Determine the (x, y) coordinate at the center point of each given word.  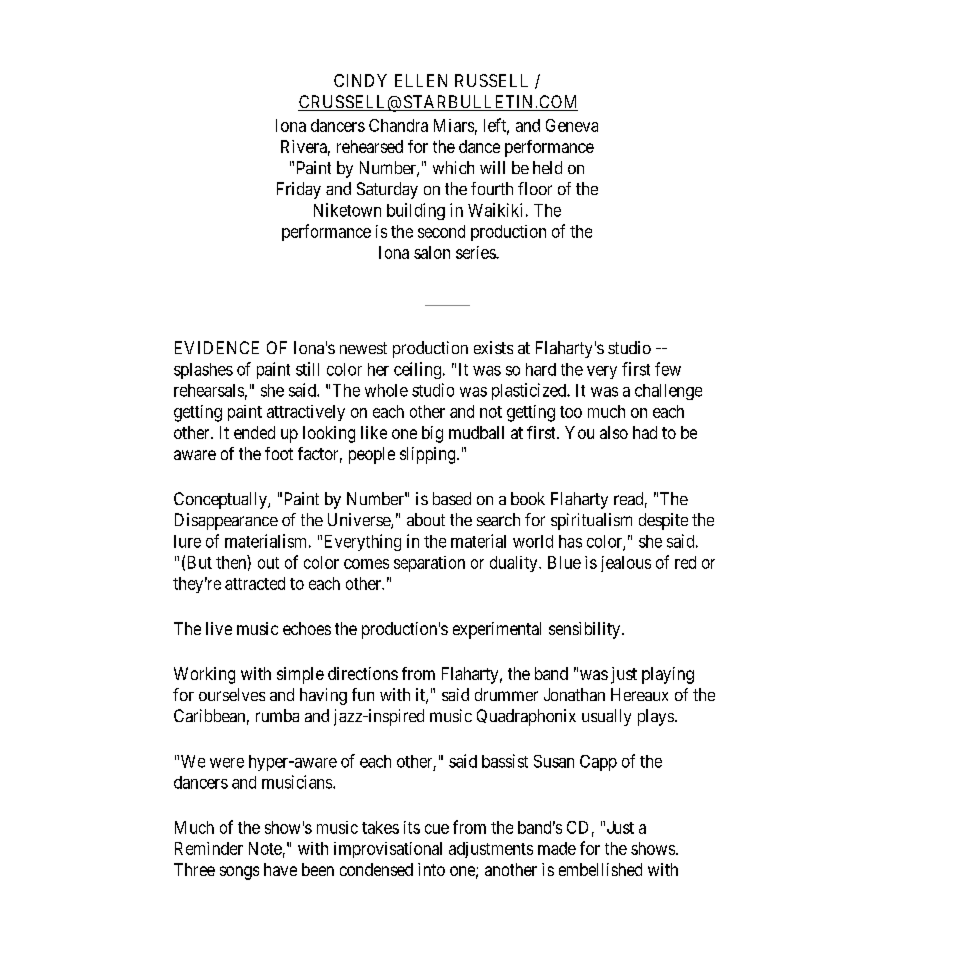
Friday (299, 190)
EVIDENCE (217, 347)
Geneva (572, 125)
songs (239, 873)
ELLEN (421, 80)
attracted (255, 583)
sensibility (586, 630)
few (668, 369)
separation (429, 564)
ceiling (419, 370)
